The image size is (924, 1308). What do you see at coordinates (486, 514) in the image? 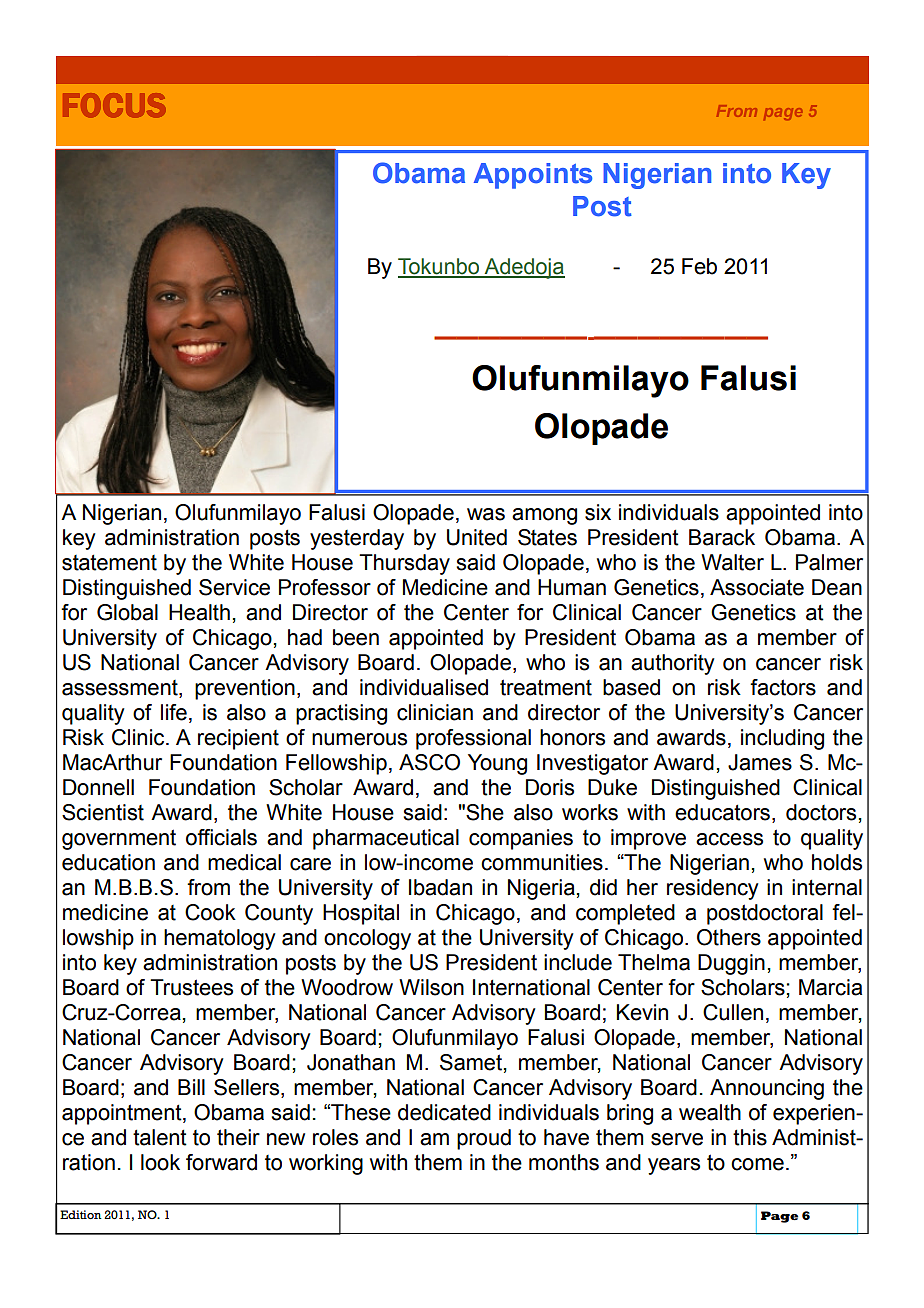
I see `was` at bounding box center [486, 514].
